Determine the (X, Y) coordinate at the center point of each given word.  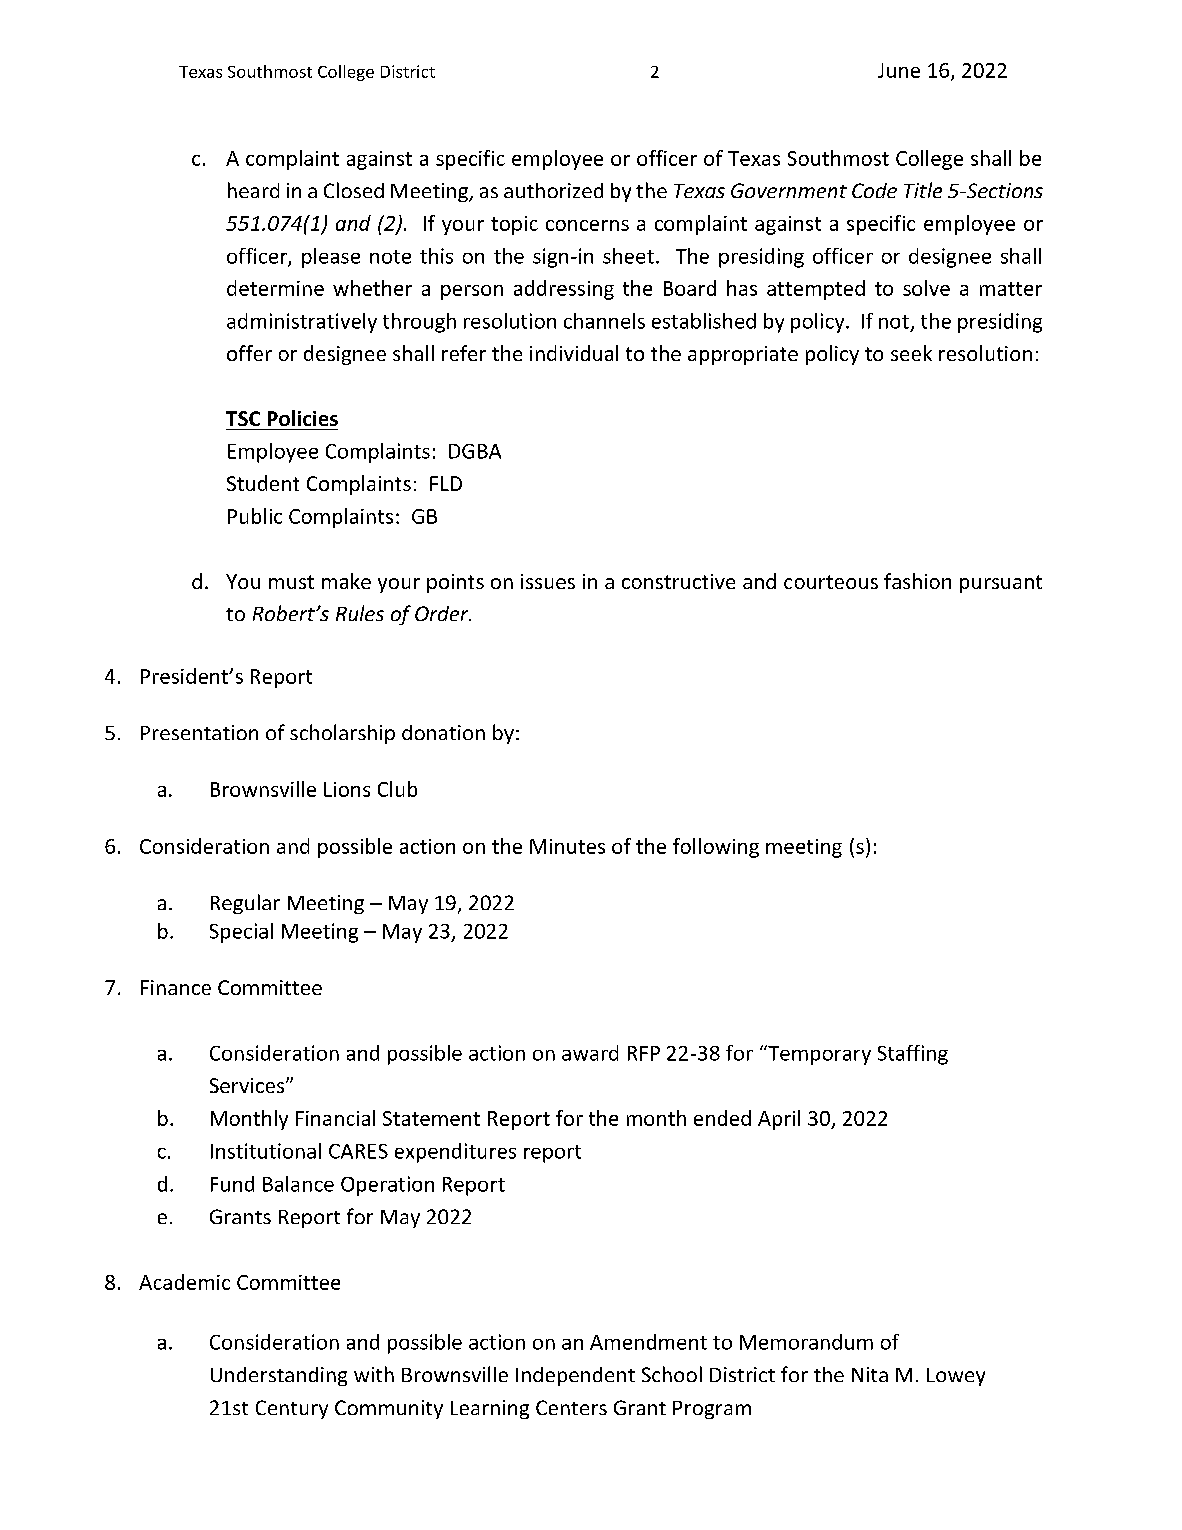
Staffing (913, 1055)
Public (255, 516)
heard (253, 190)
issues (548, 581)
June (899, 70)
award (590, 1053)
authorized (553, 190)
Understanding (279, 1376)
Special (241, 933)
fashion (917, 581)
